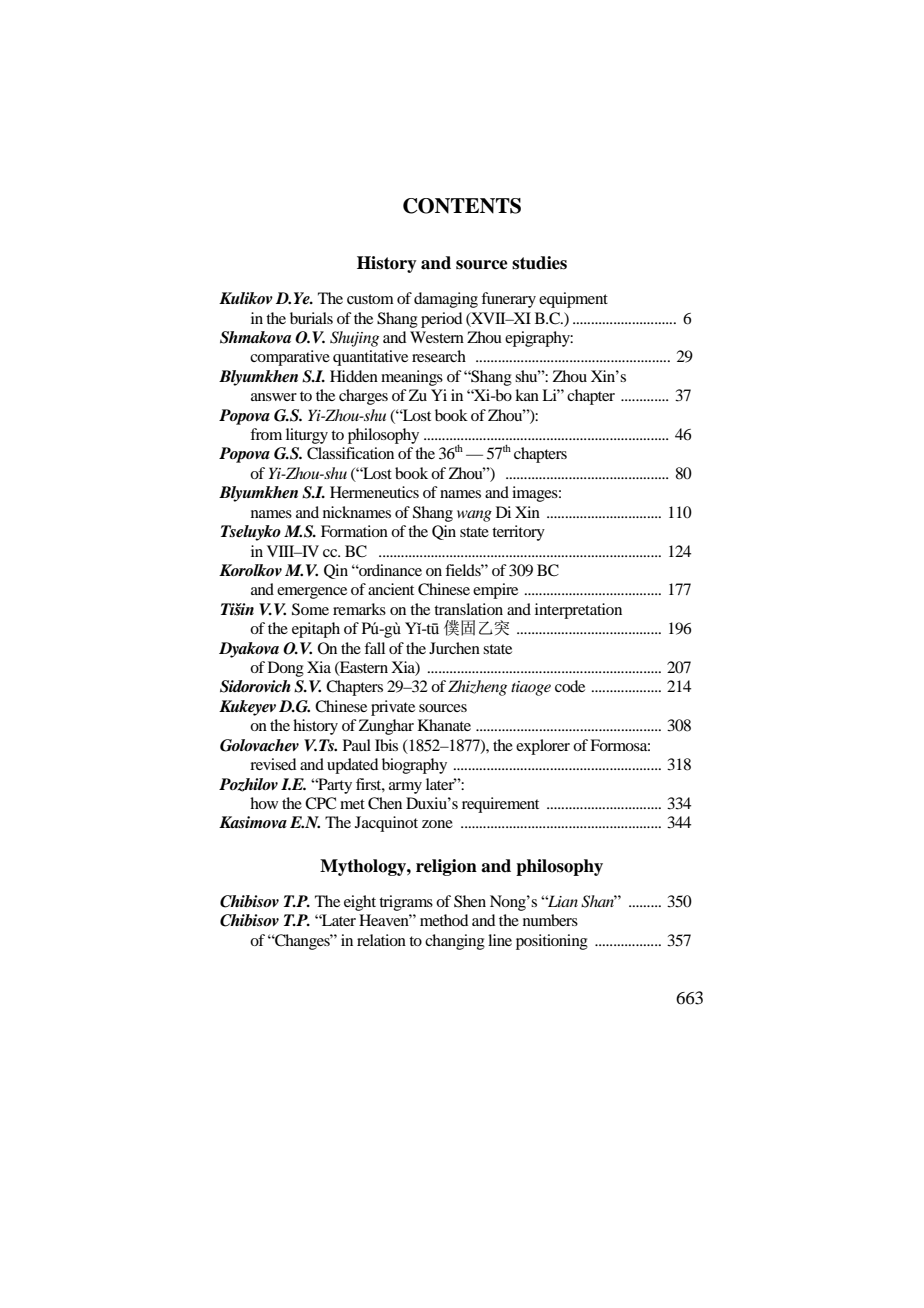 The width and height of the page is (924, 1308). I want to click on territory, so click(518, 533).
